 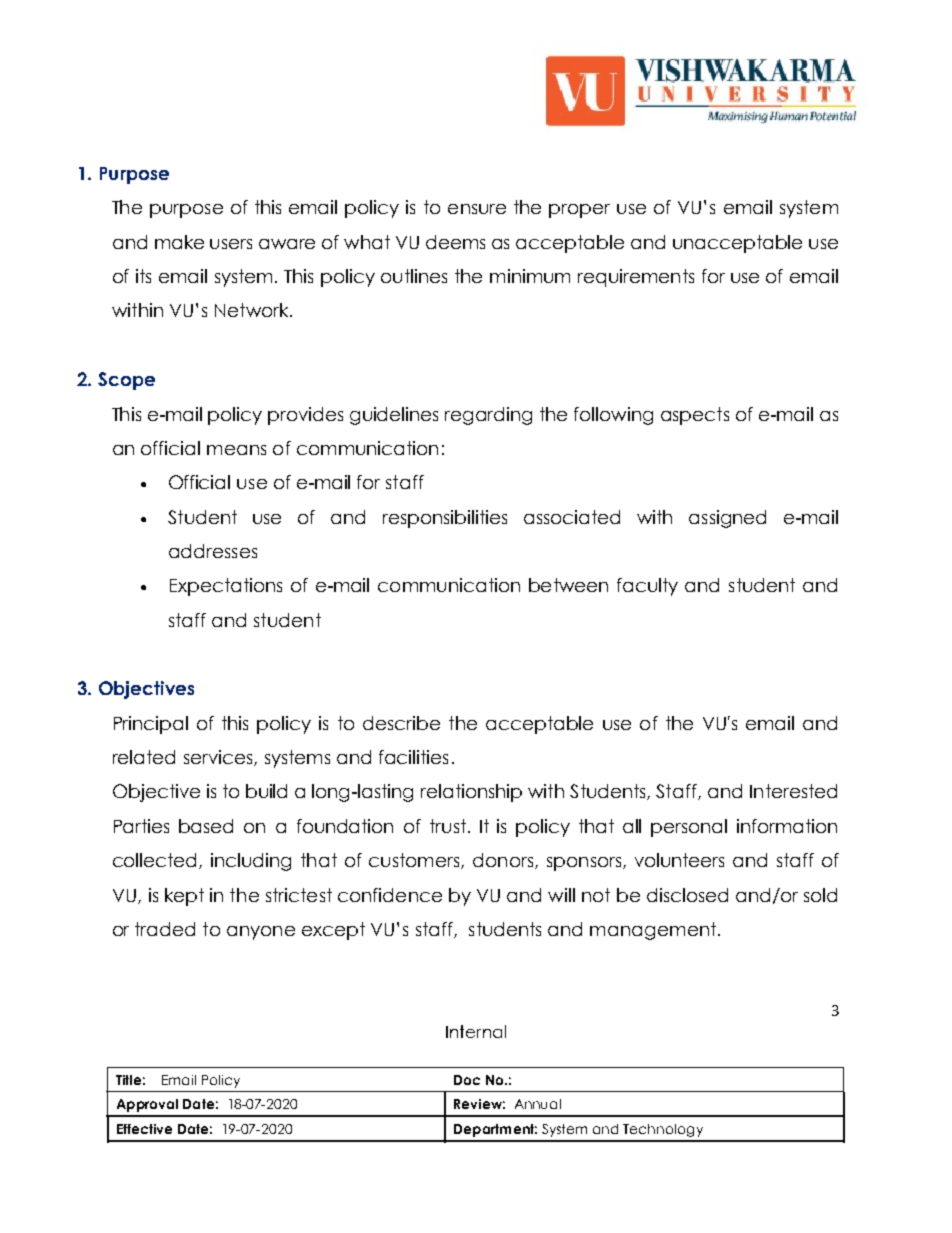 I want to click on requirements, so click(x=636, y=278).
